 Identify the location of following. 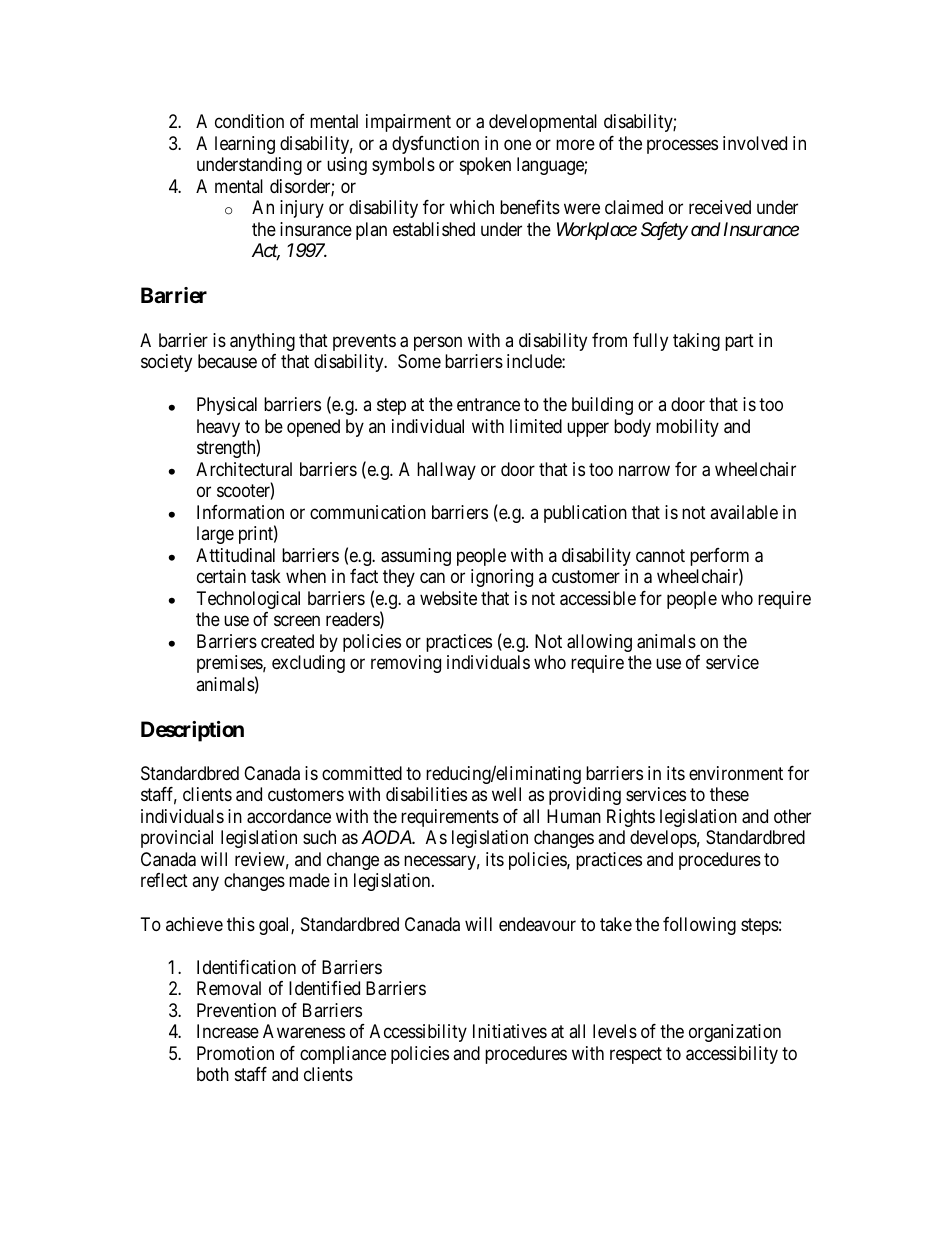
(699, 926).
